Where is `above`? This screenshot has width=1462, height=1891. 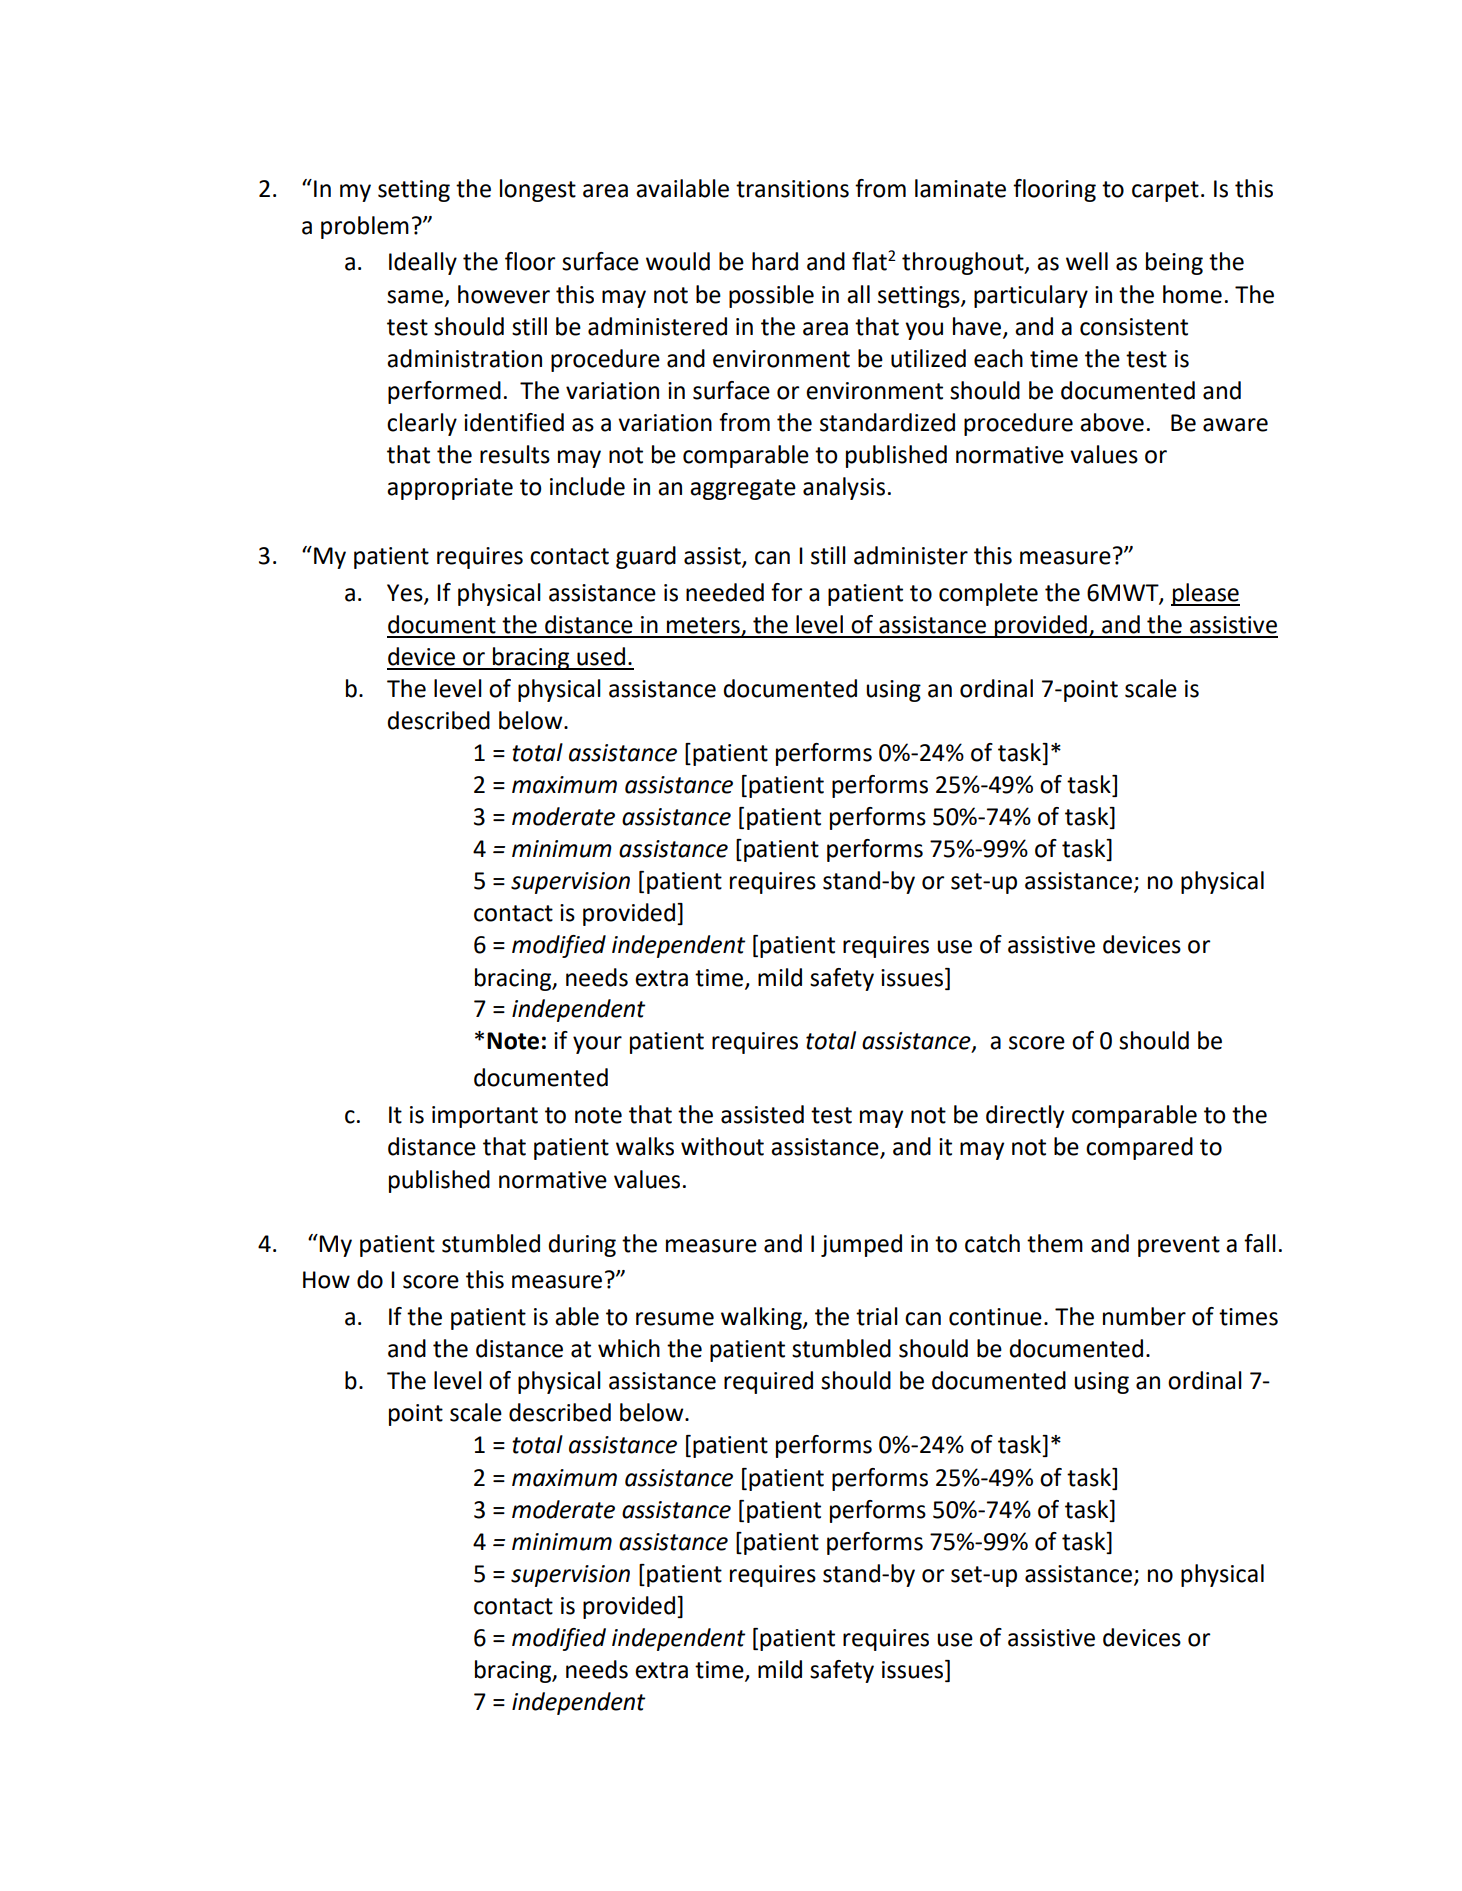
above is located at coordinates (1112, 422).
